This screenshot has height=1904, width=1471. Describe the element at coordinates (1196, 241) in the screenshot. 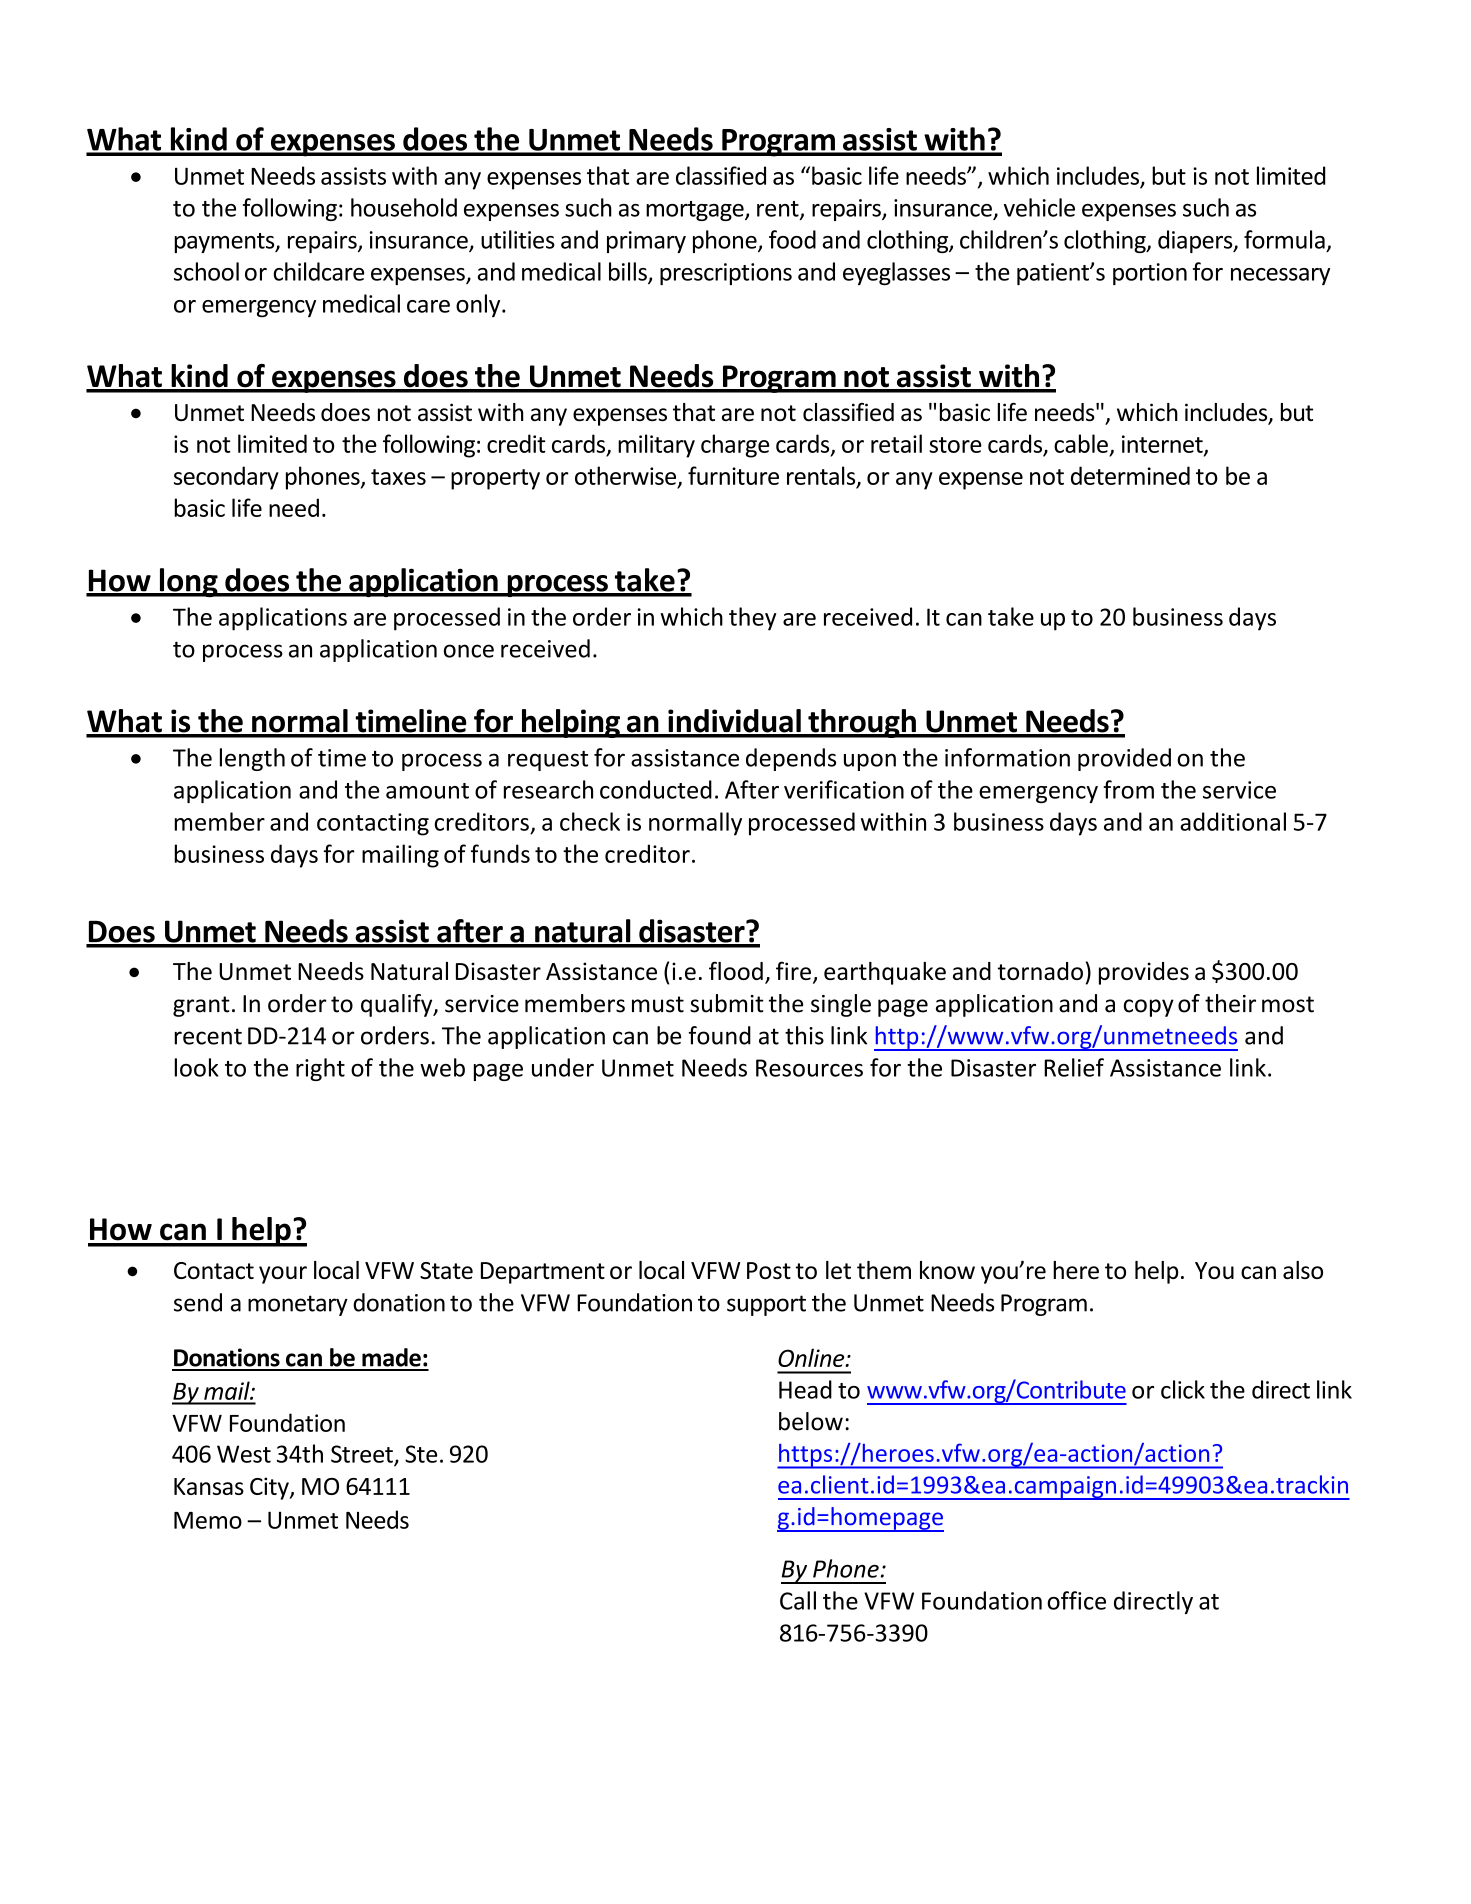

I see `diapers` at that location.
